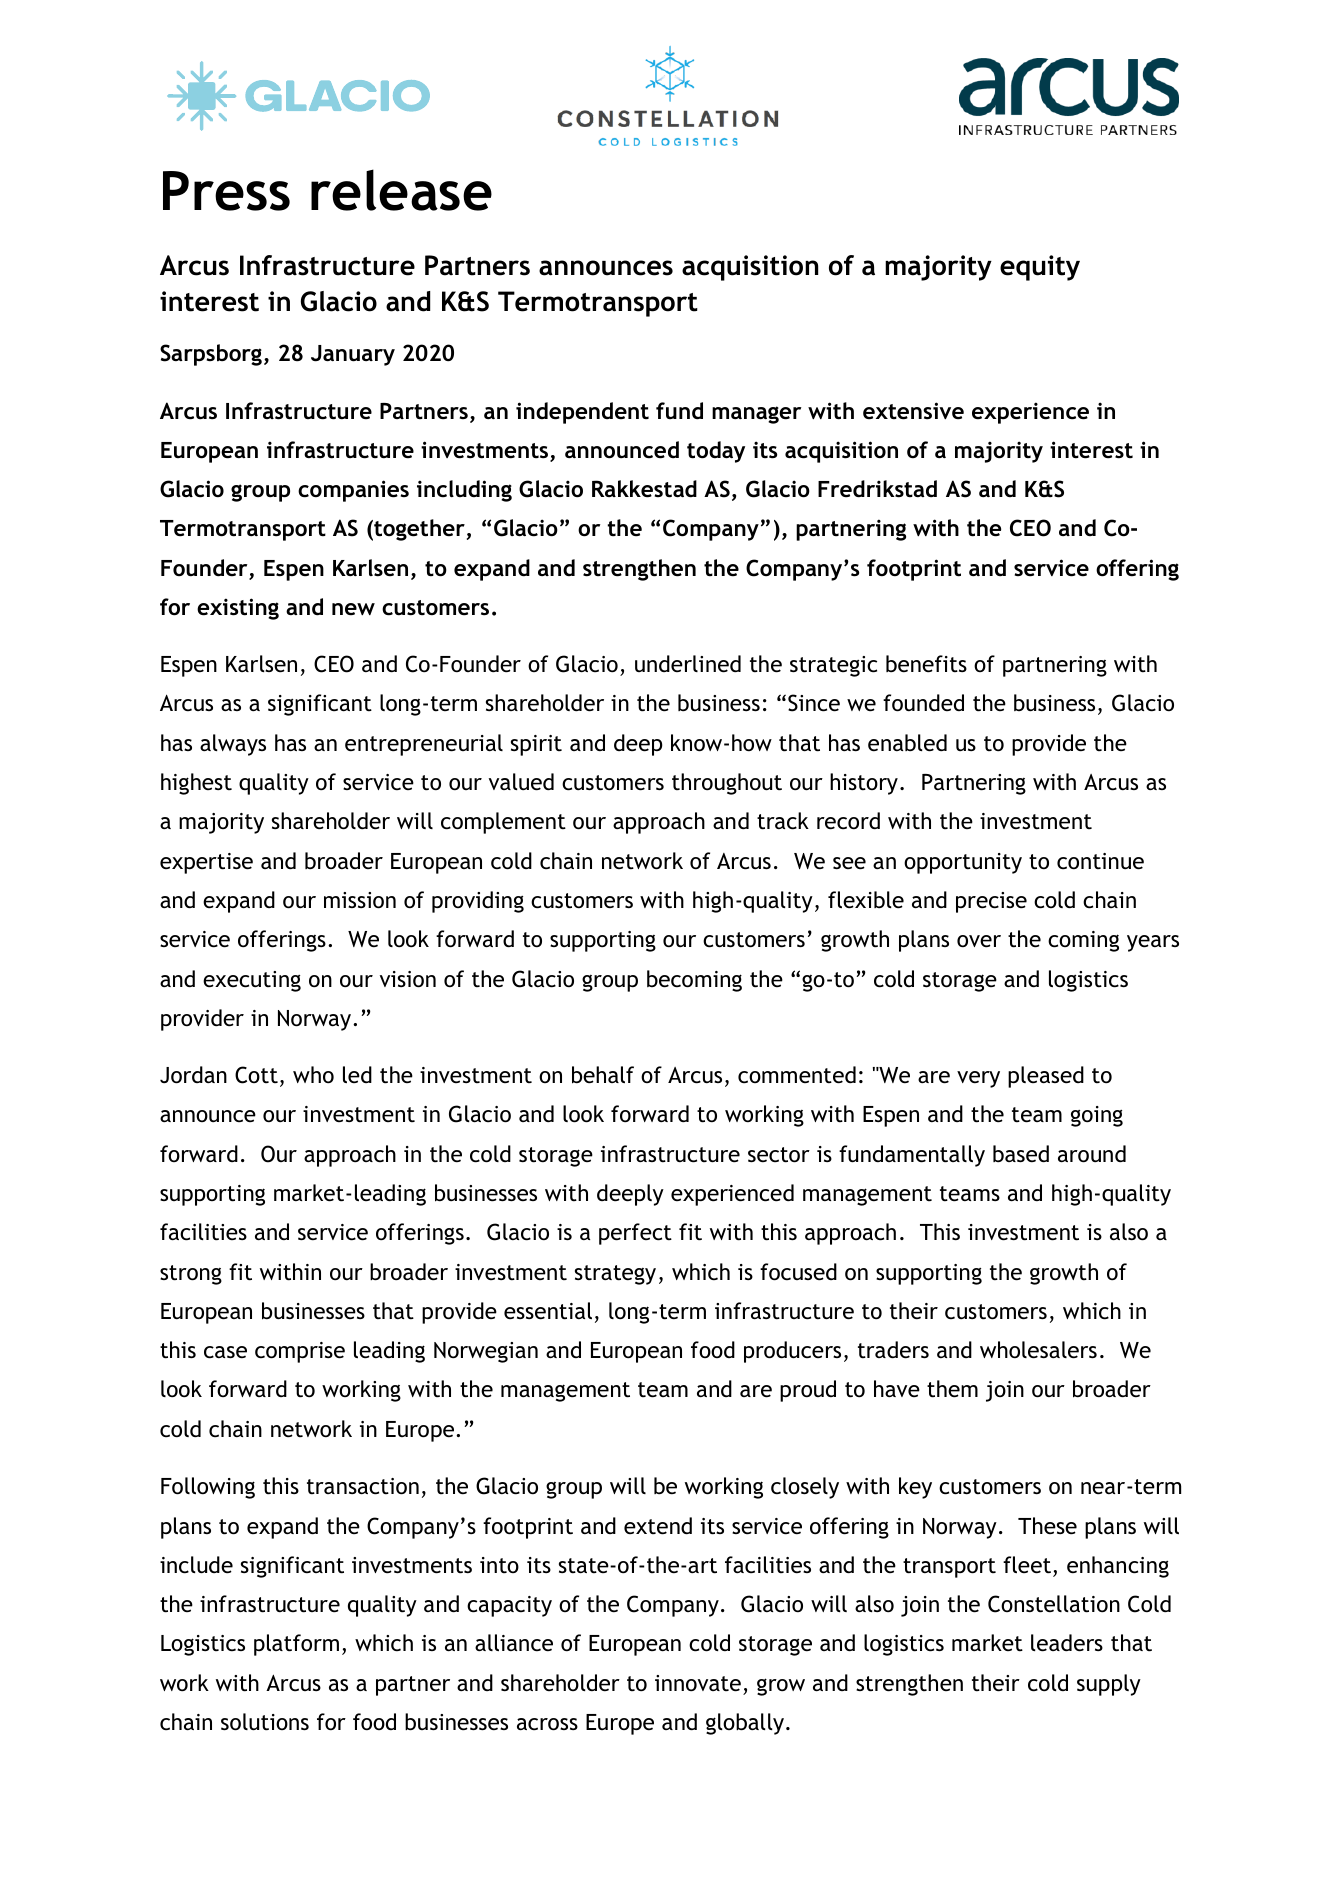 The image size is (1343, 1899). Describe the element at coordinates (615, 1275) in the document. I see `strategy` at that location.
